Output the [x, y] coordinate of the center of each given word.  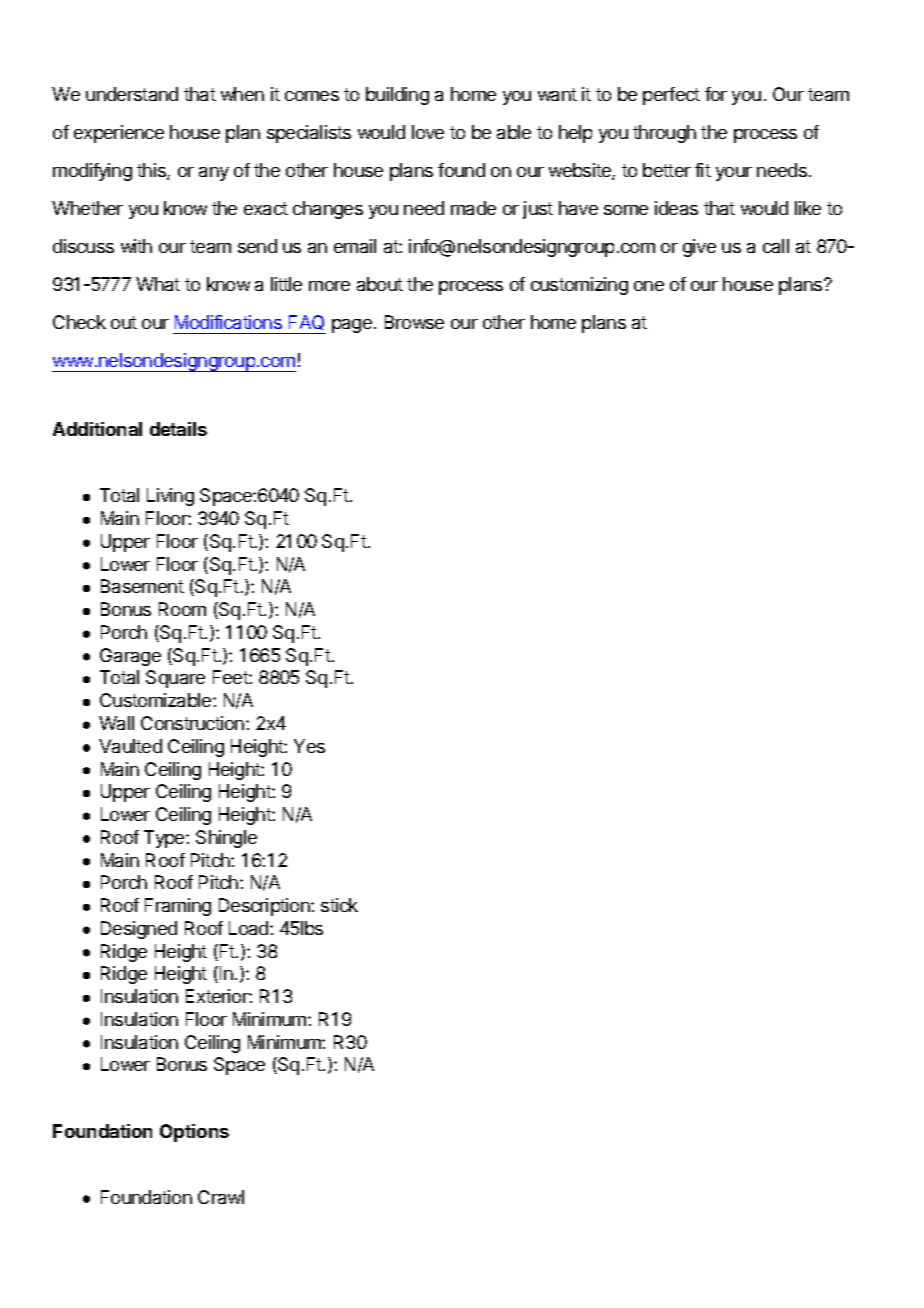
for [716, 94]
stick [339, 905]
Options [194, 1133]
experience [119, 134]
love [428, 132]
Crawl [221, 1197]
